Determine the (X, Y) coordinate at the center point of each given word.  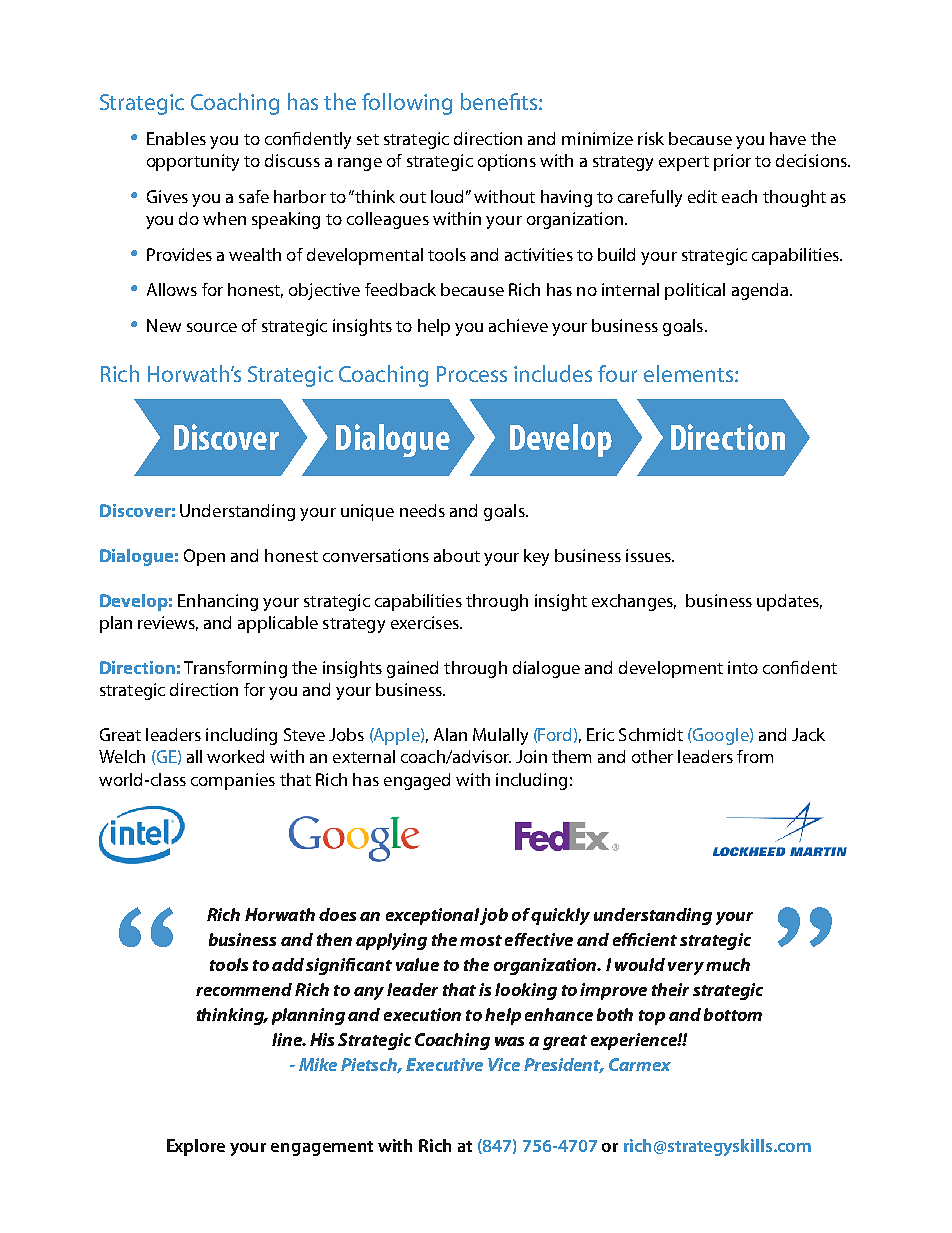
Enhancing (218, 602)
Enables (176, 138)
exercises (426, 622)
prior (732, 162)
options (507, 162)
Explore (196, 1147)
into (743, 667)
